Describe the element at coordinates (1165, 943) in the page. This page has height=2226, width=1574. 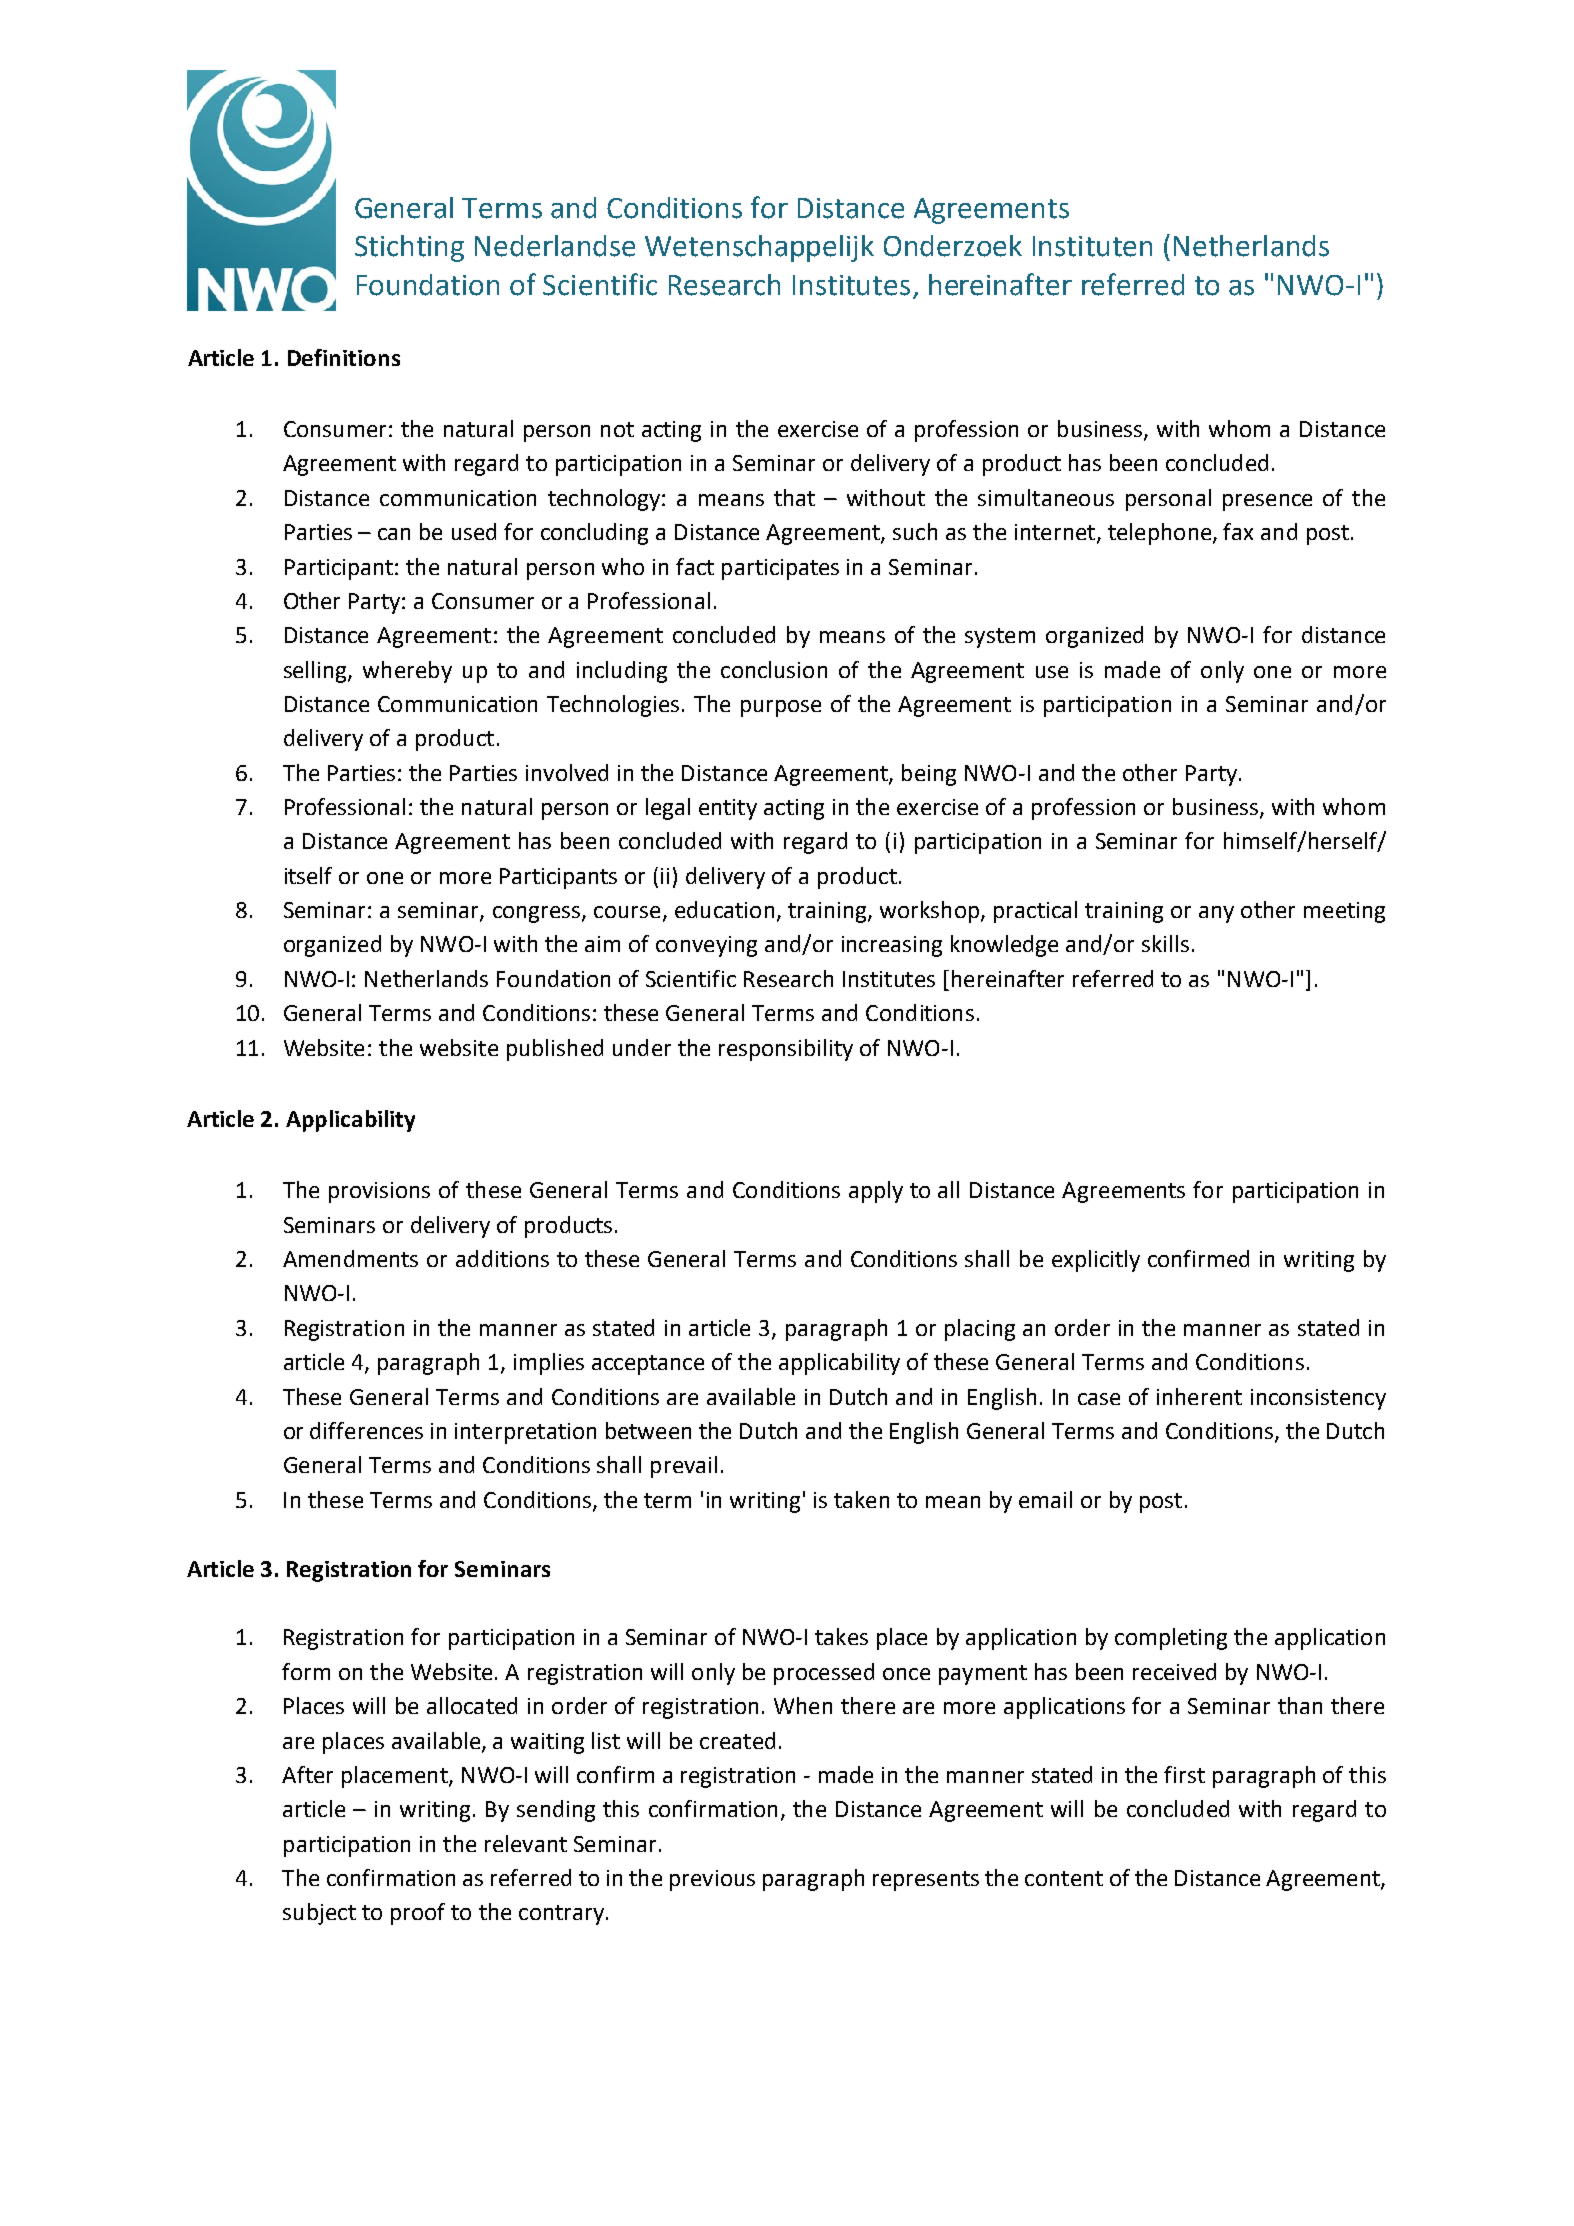
I see `skills` at that location.
